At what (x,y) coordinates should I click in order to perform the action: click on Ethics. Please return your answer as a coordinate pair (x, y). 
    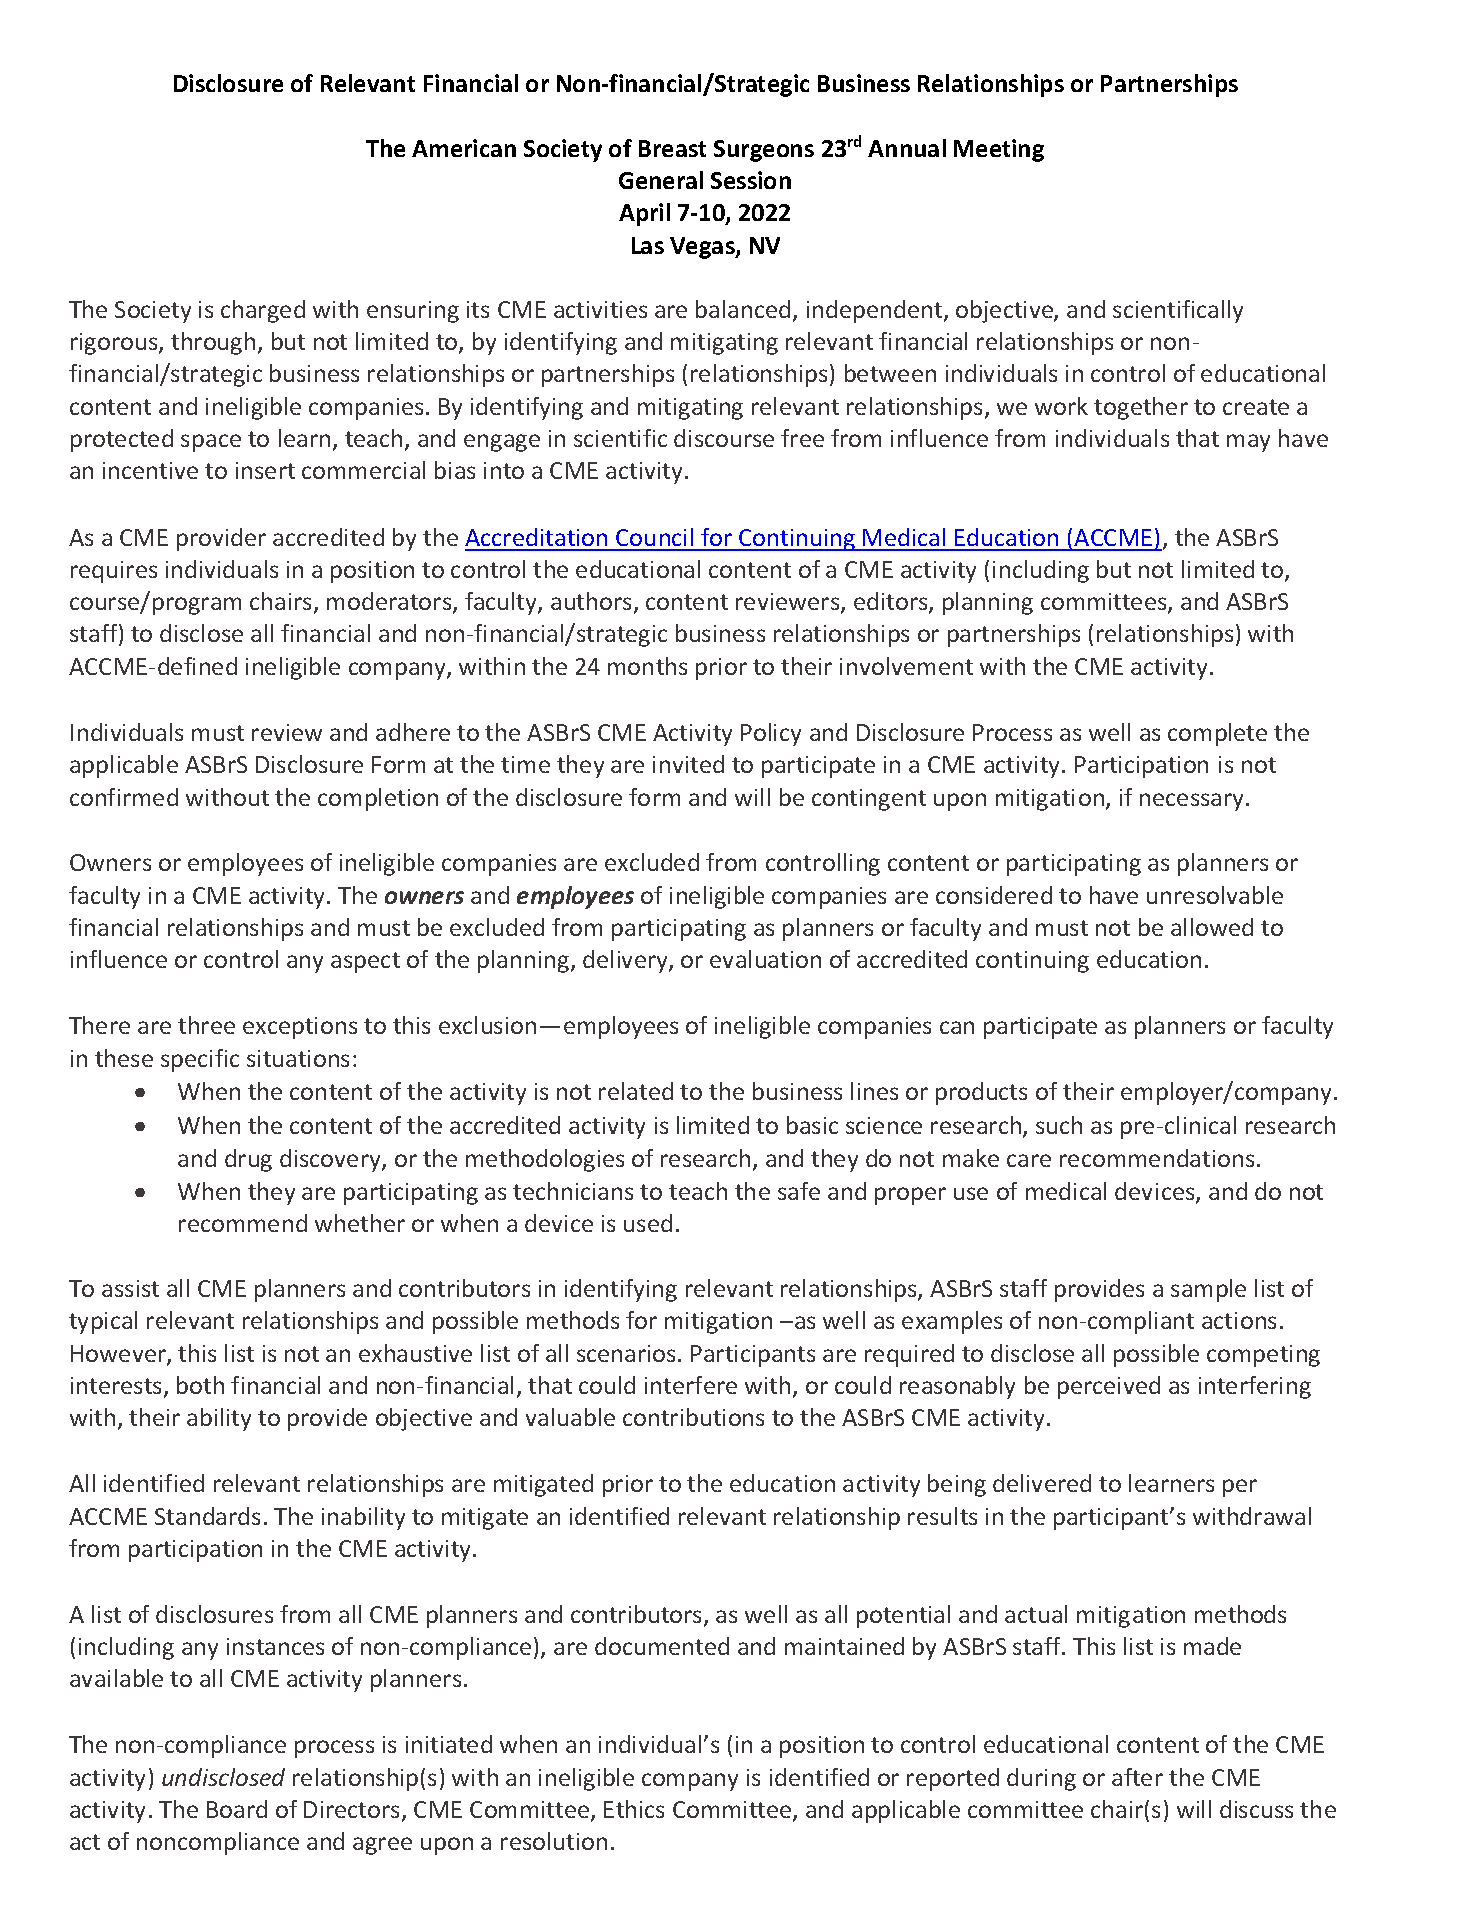
    Looking at the image, I should click on (634, 1809).
